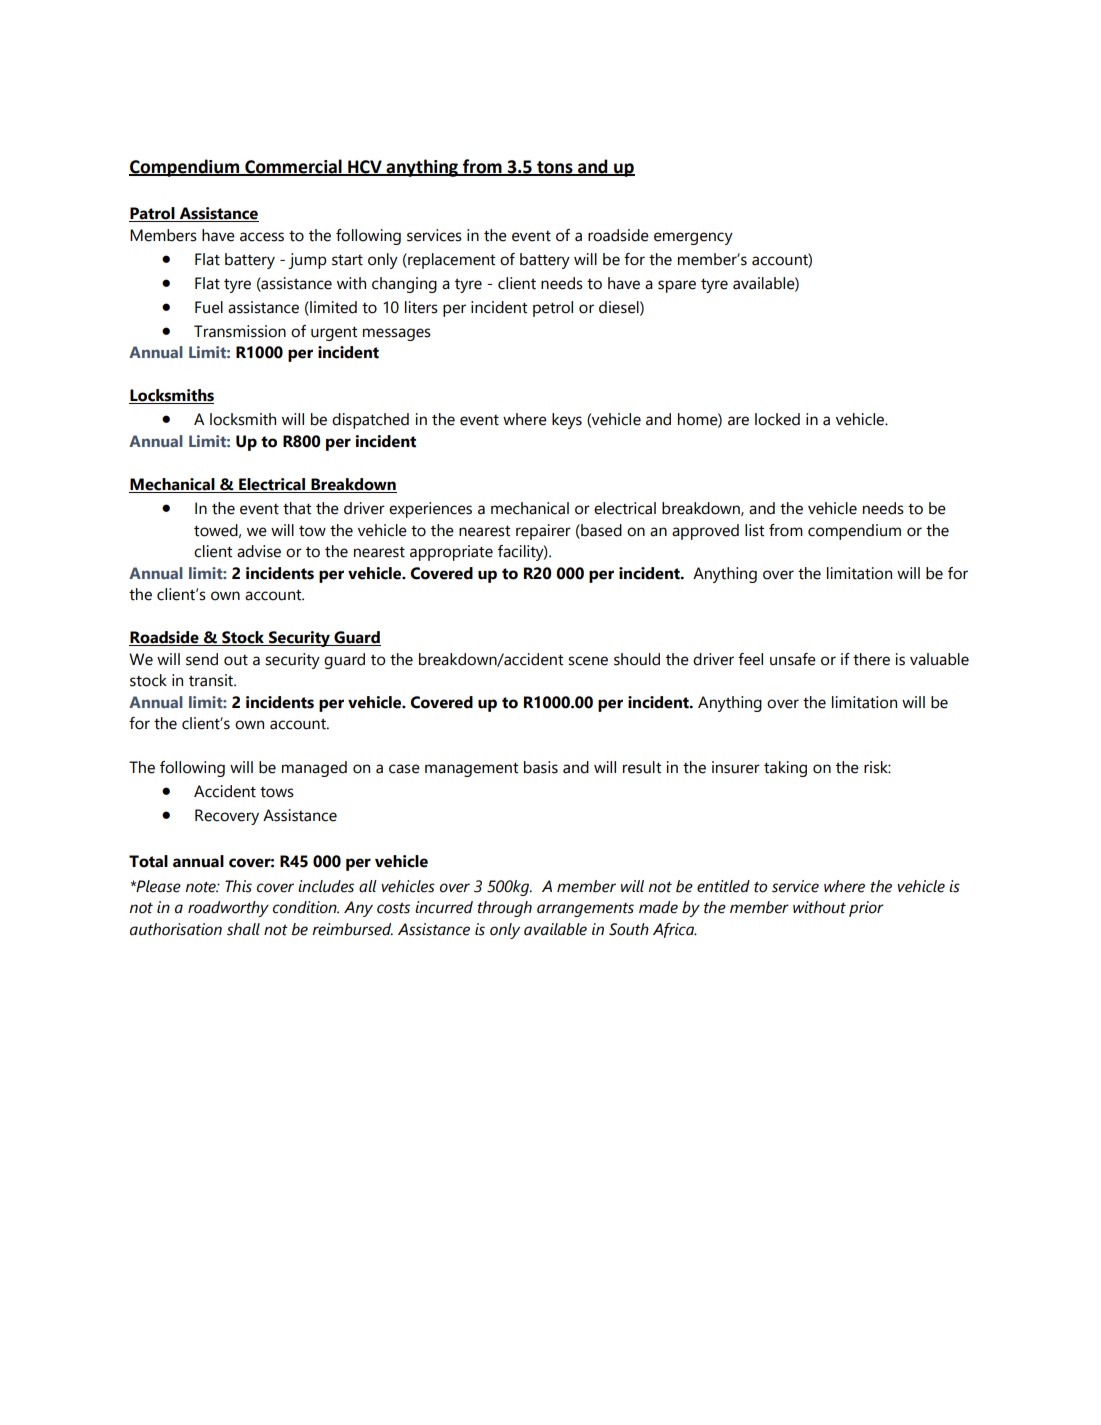 The image size is (1101, 1425). Describe the element at coordinates (277, 792) in the image. I see `tows` at that location.
